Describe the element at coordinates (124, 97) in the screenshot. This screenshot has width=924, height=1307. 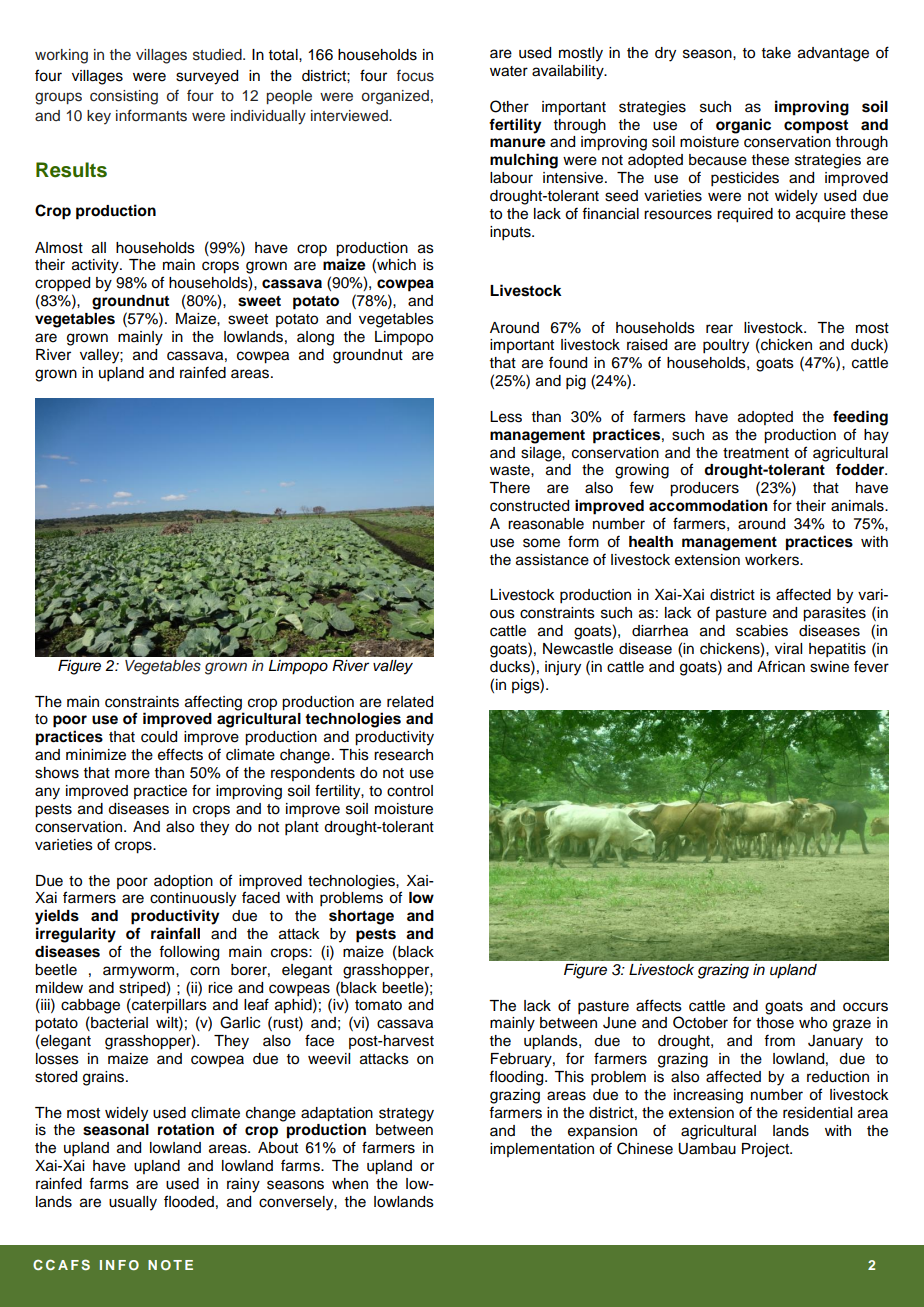
I see `consisting` at that location.
